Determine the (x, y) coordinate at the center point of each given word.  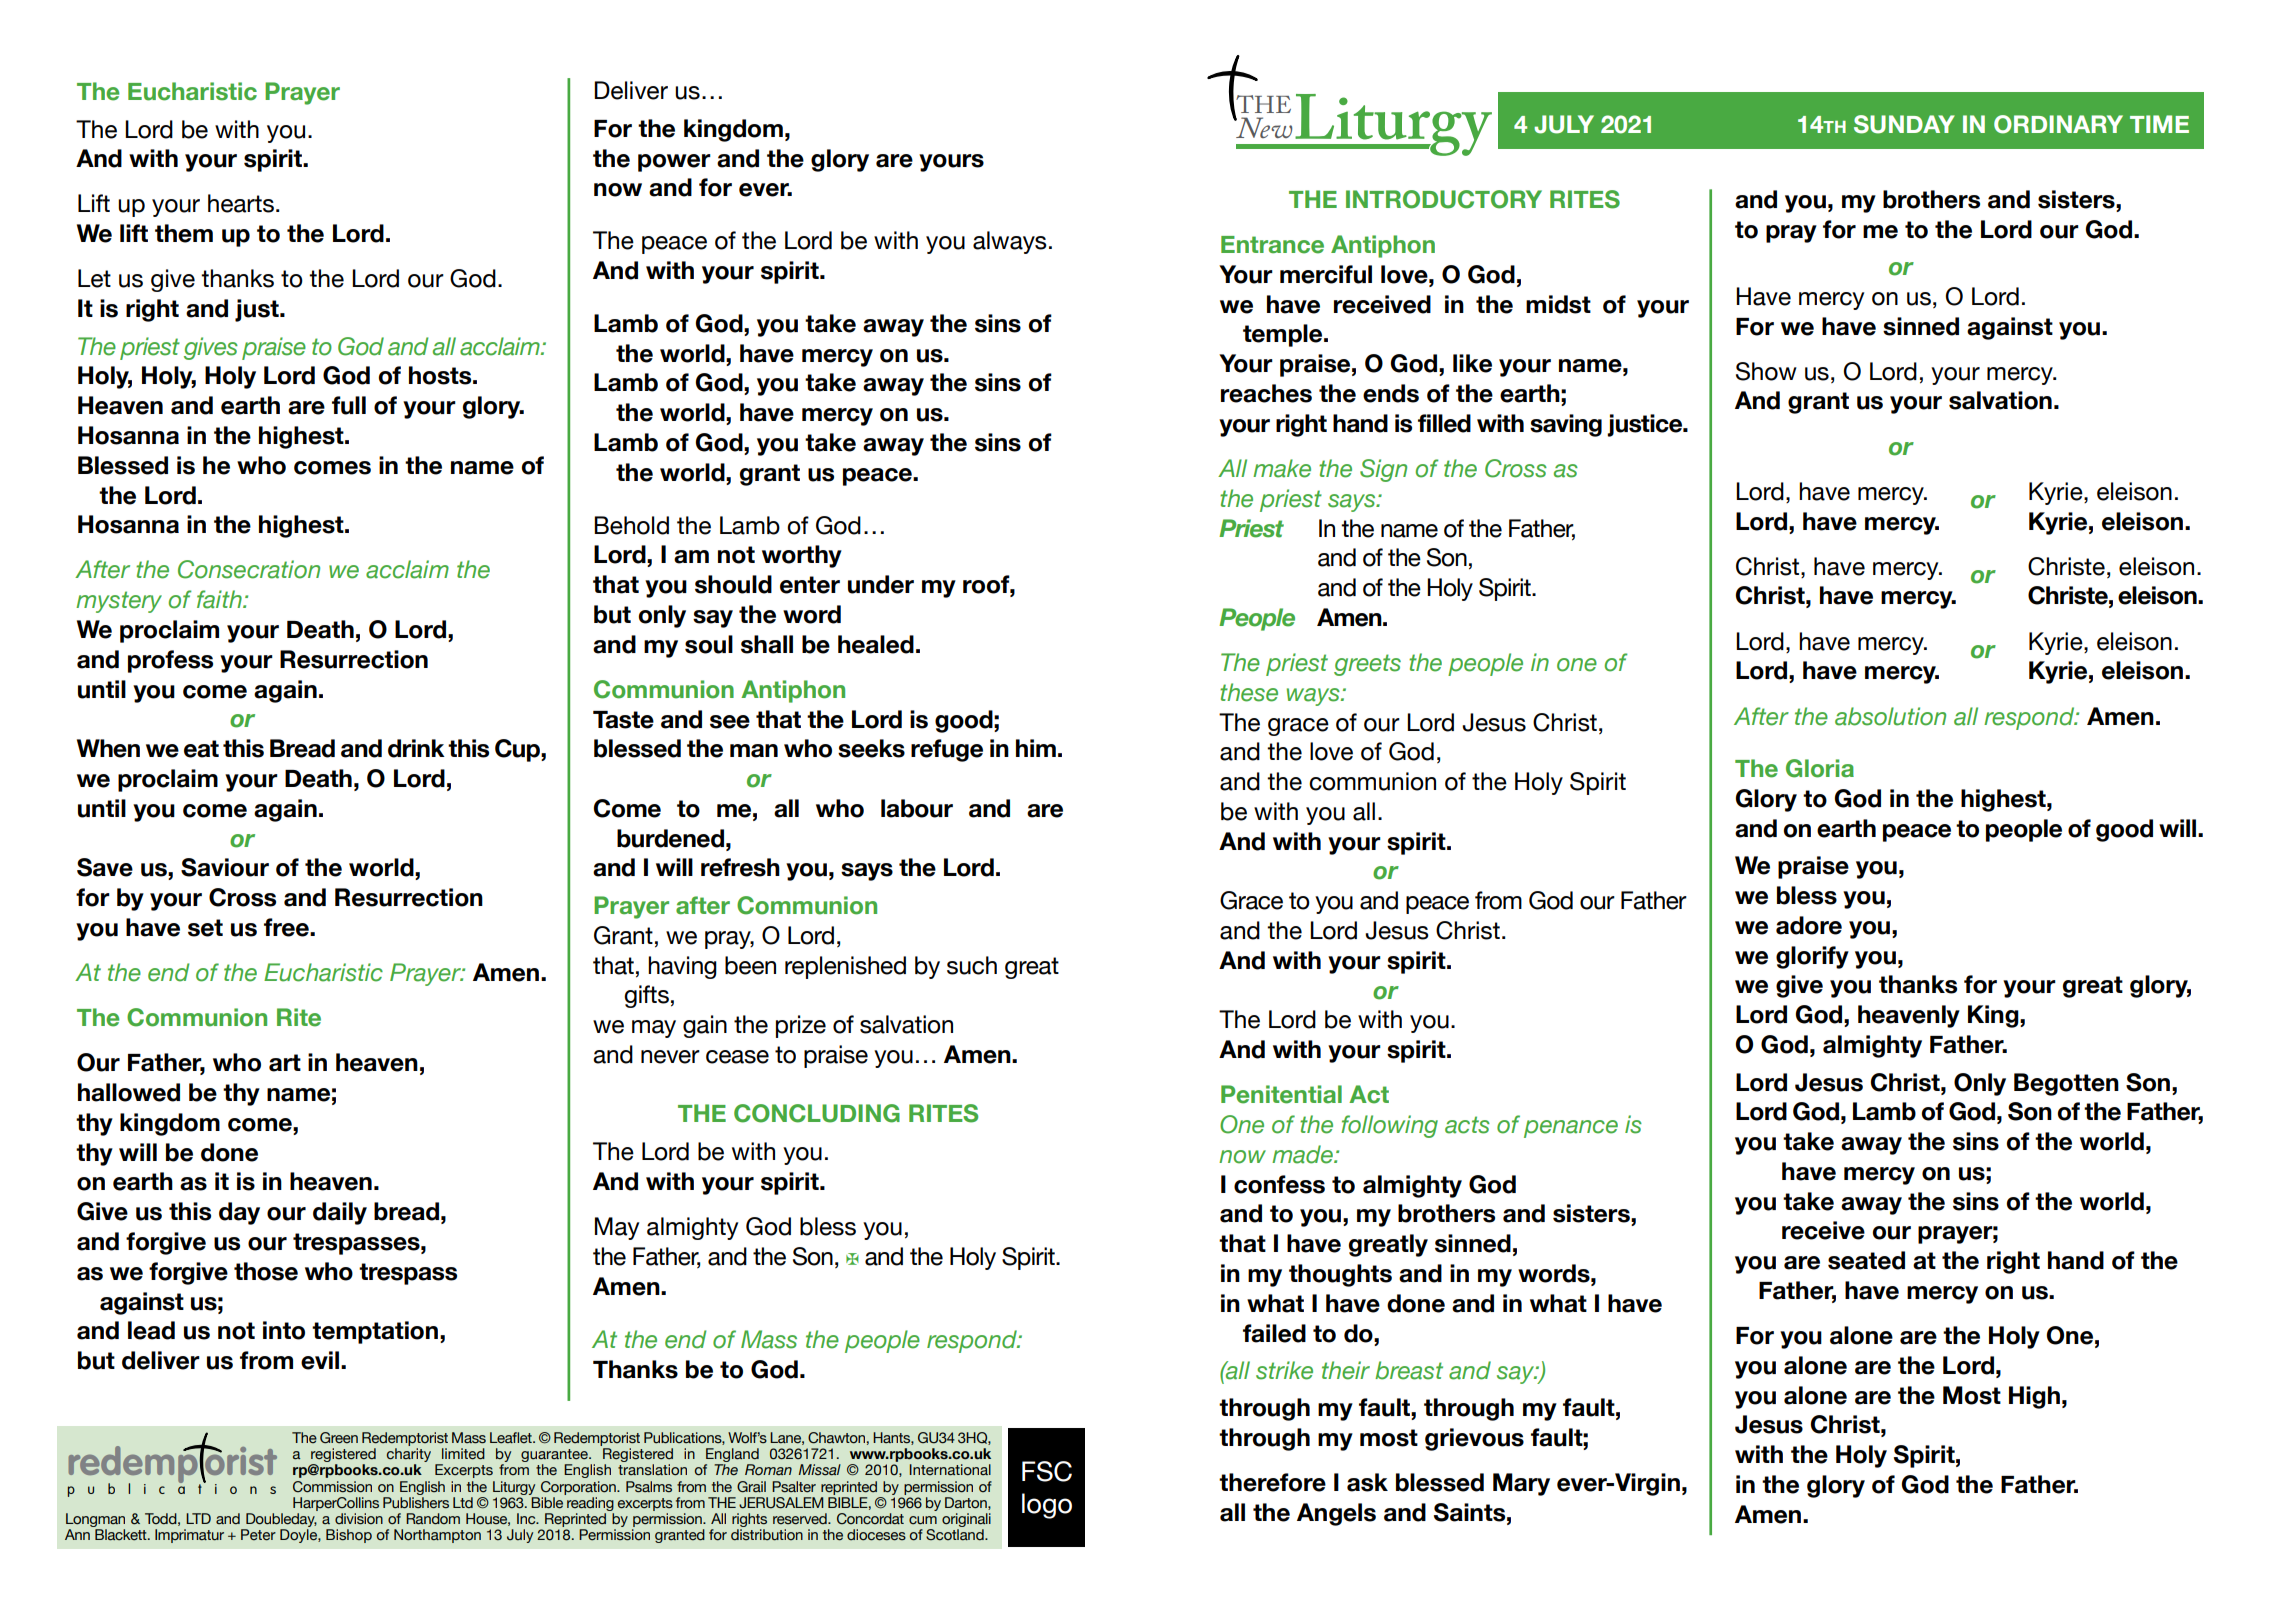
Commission (332, 1487)
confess (1279, 1184)
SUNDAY (1904, 124)
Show (1766, 371)
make (1282, 468)
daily (340, 1213)
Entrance (1272, 245)
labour (917, 808)
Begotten (2066, 1084)
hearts (241, 203)
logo (1047, 1506)
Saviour (225, 867)
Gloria (1820, 768)
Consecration (249, 569)
